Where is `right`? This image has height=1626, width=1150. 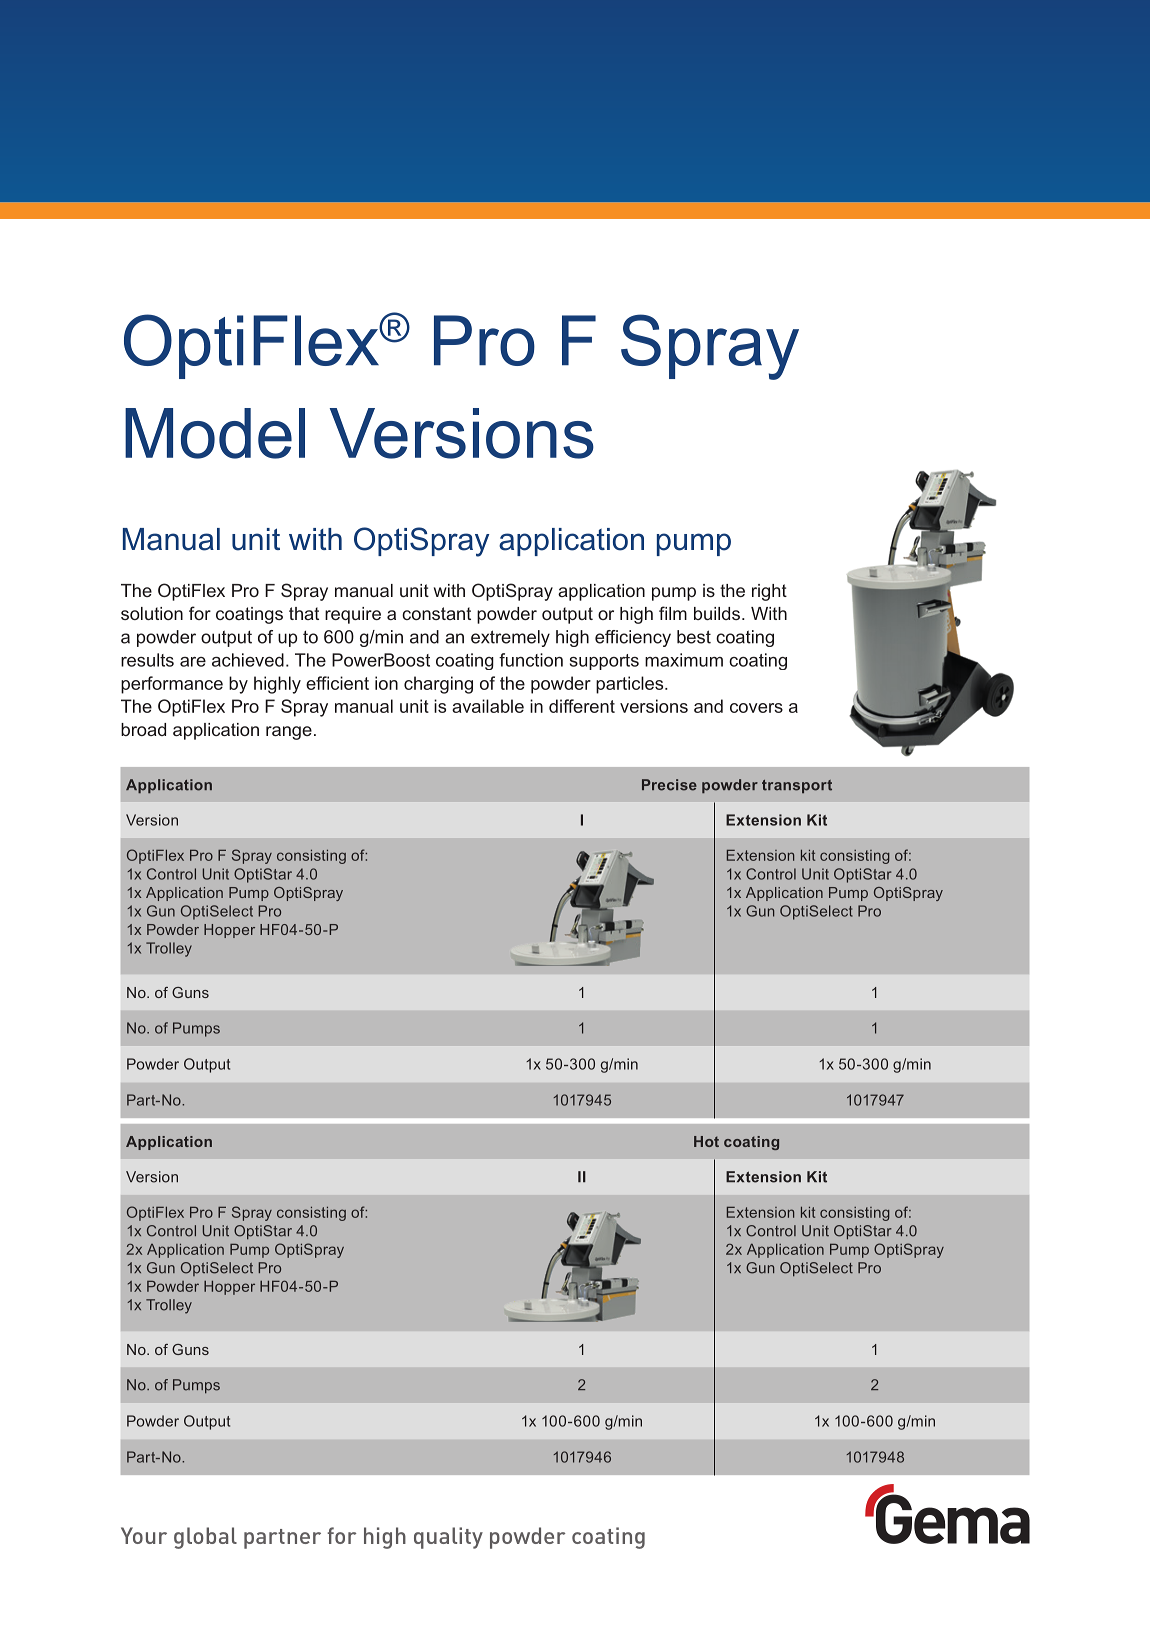 right is located at coordinates (769, 592).
